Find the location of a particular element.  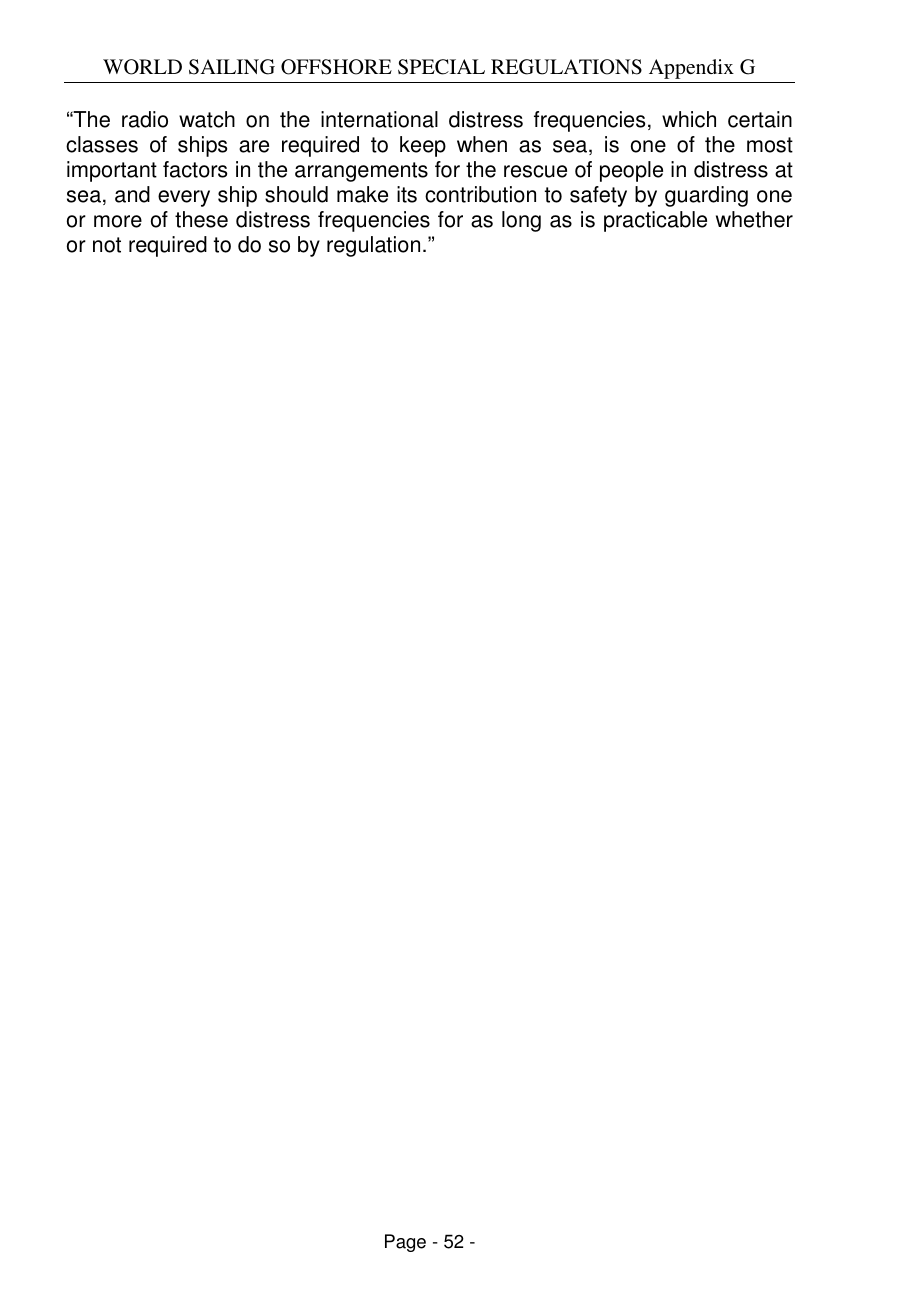

contribution is located at coordinates (480, 194).
